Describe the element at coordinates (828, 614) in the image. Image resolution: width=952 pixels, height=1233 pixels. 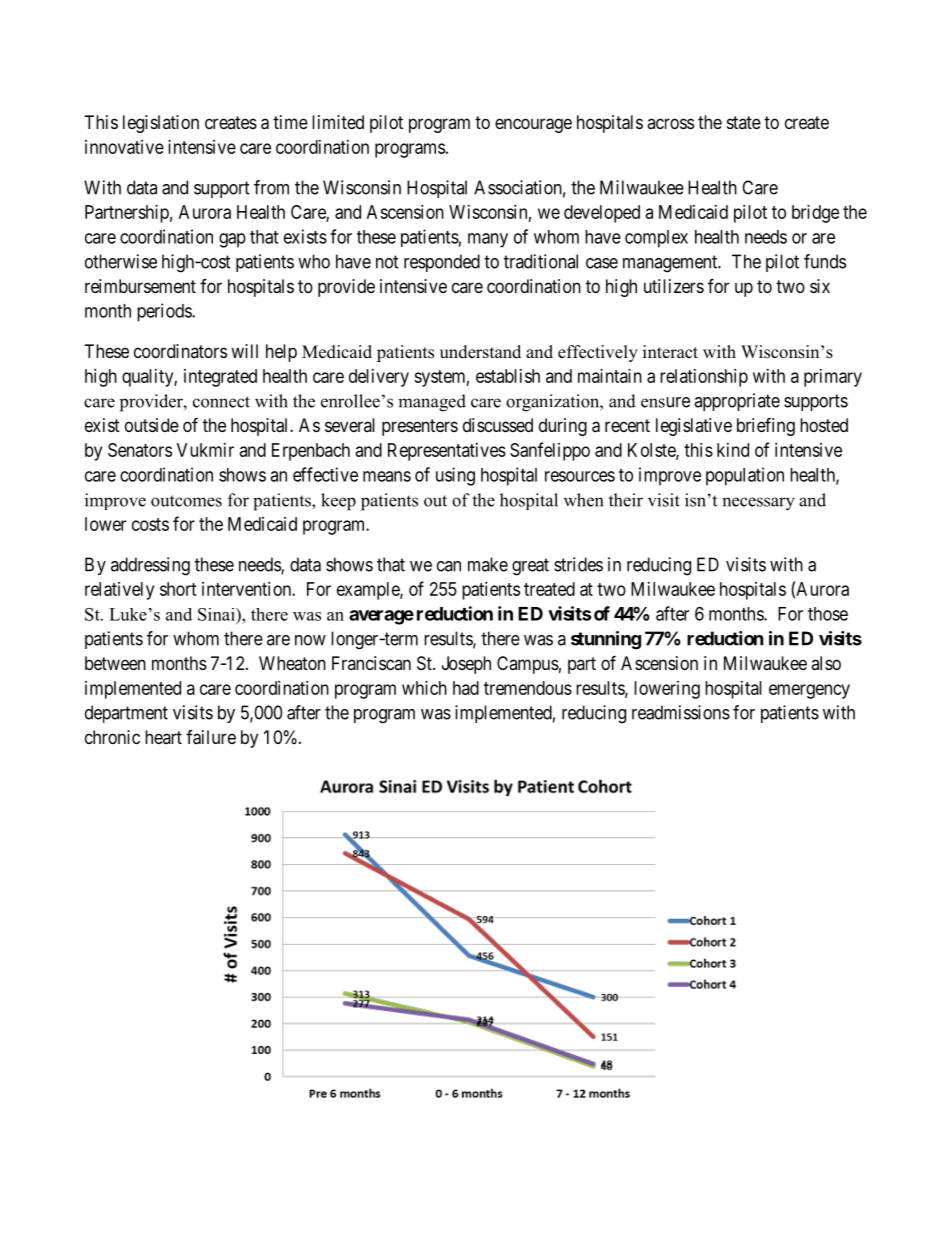
I see `those` at that location.
